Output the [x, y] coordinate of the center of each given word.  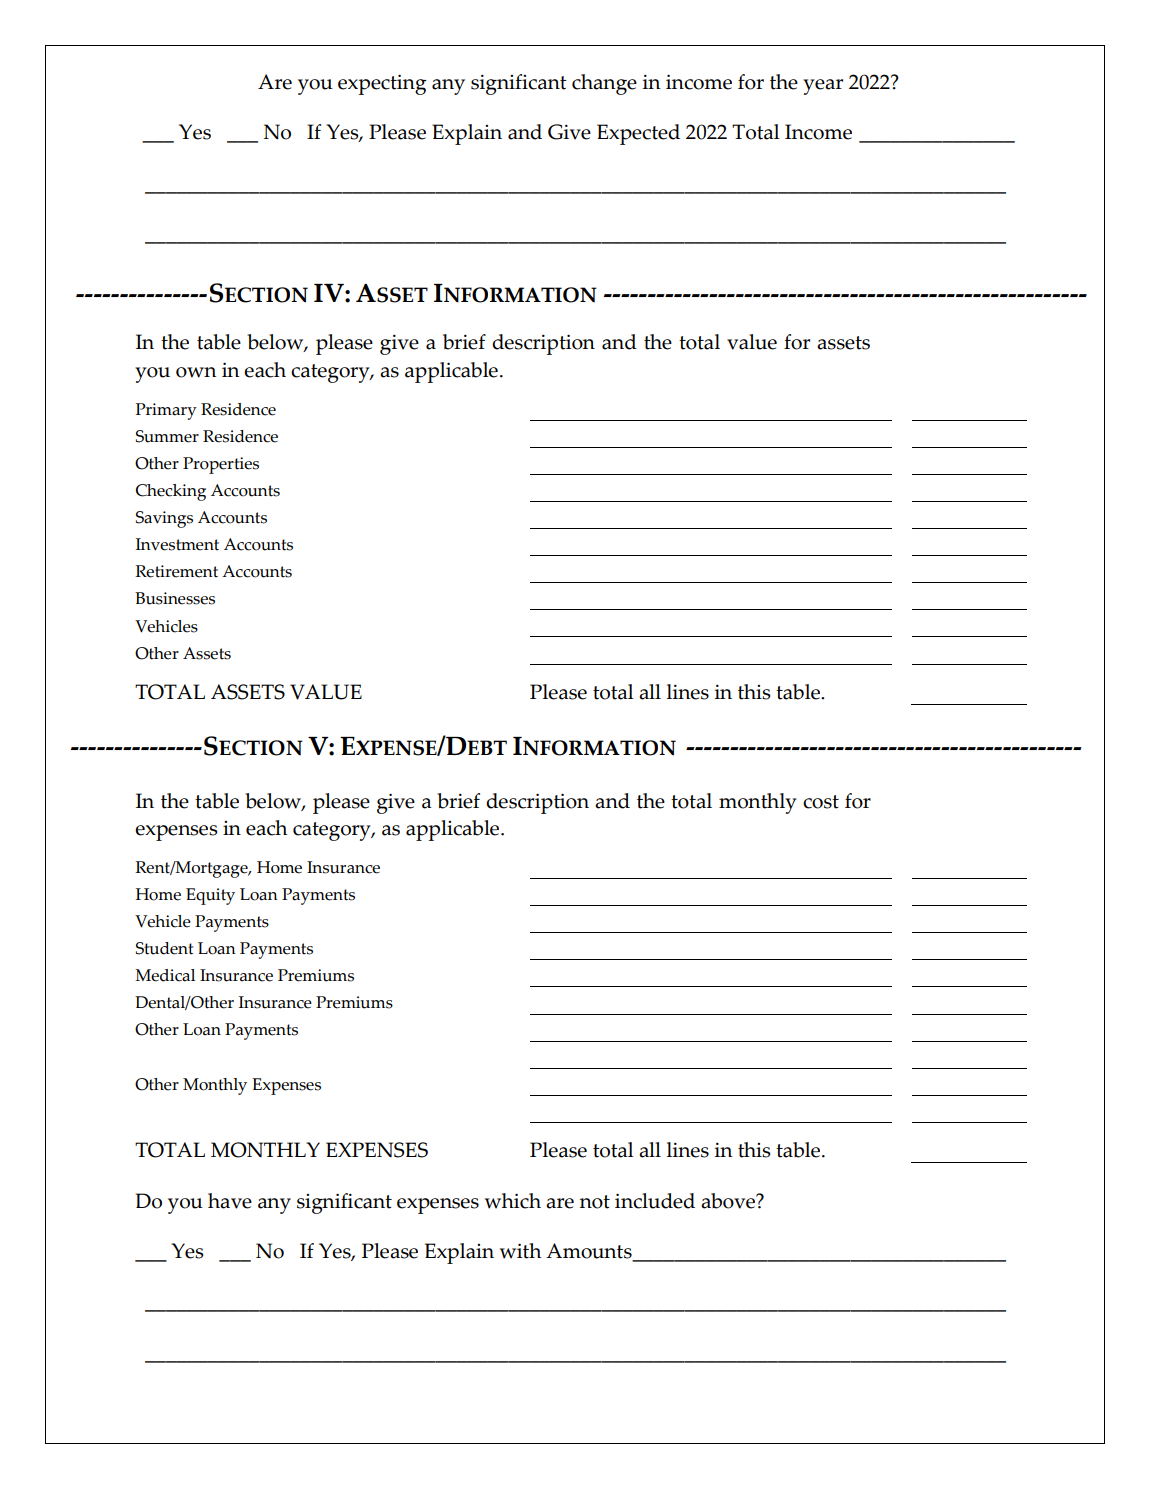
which [513, 1201]
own [196, 372]
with [520, 1251]
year [823, 87]
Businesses [175, 598]
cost [821, 802]
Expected [638, 134]
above [729, 1201]
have [230, 1201]
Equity [210, 896]
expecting [382, 84]
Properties [221, 465]
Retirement [176, 571]
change [604, 84]
